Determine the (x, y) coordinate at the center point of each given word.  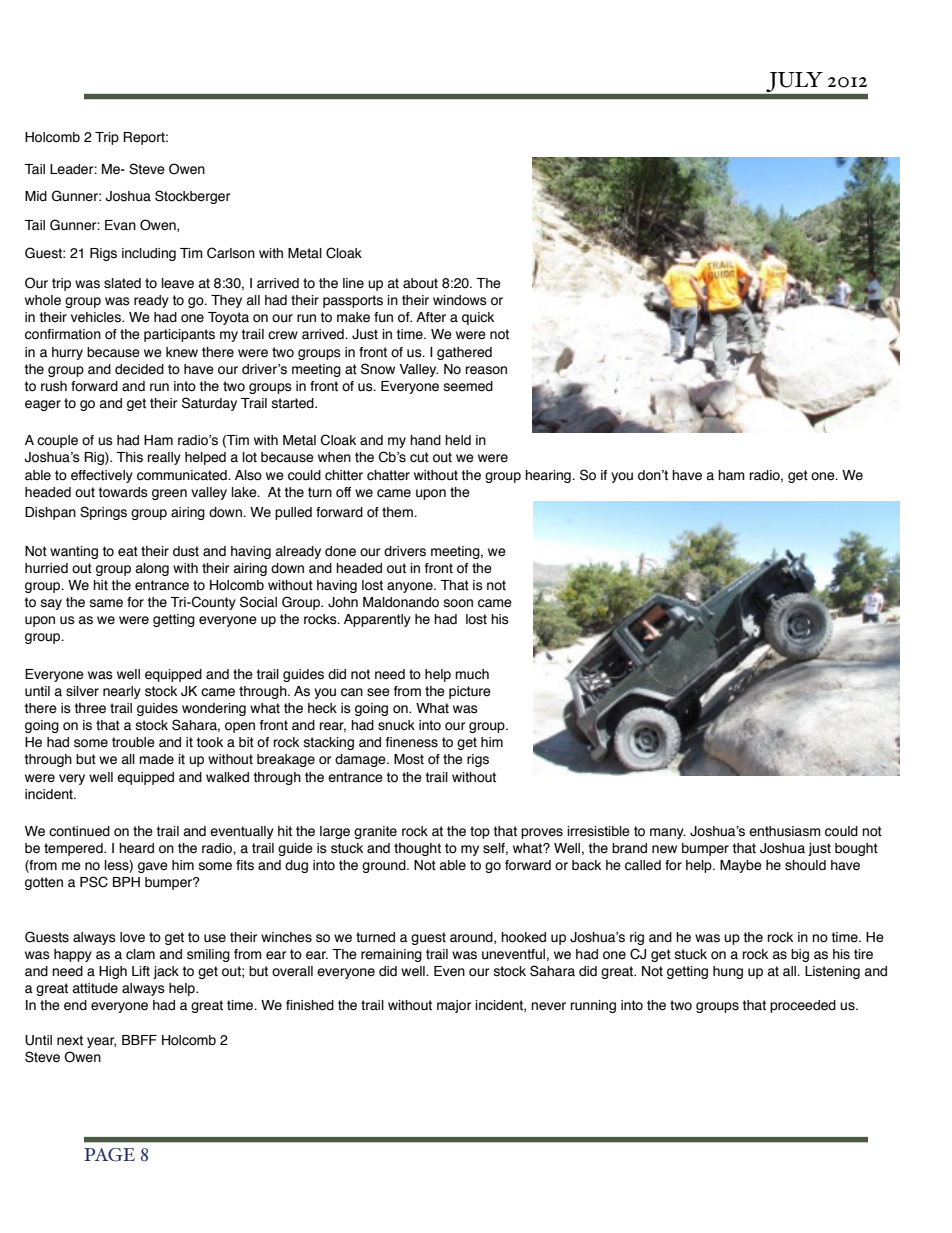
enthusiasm (785, 831)
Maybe (741, 866)
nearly (122, 692)
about (420, 283)
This (129, 457)
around (472, 938)
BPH (126, 882)
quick (478, 318)
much (472, 674)
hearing (549, 476)
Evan (120, 225)
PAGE (109, 1155)
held (458, 440)
